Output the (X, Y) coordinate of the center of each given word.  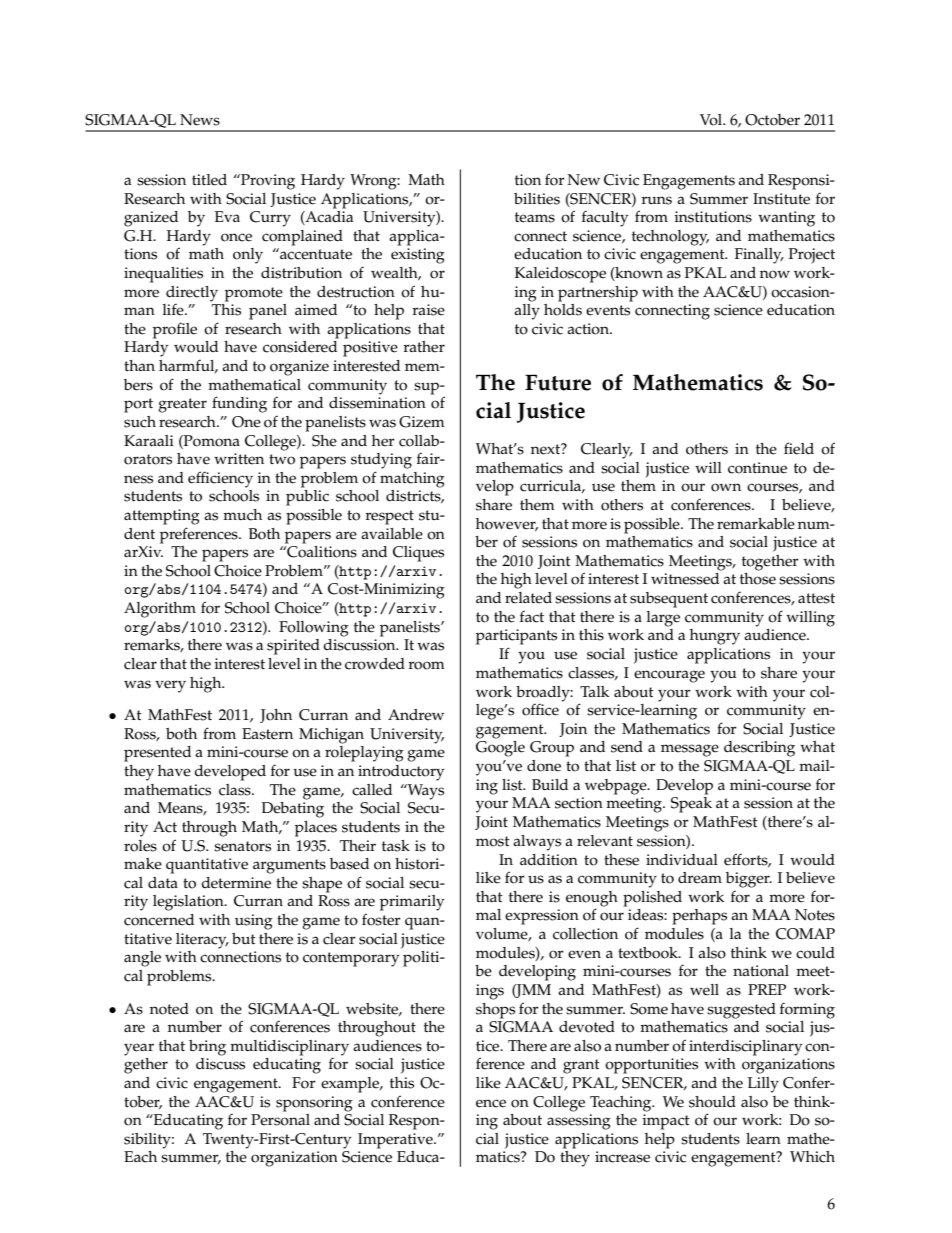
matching (412, 480)
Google (500, 749)
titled (209, 180)
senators (242, 846)
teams (535, 217)
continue (757, 468)
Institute (781, 199)
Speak (691, 805)
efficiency (220, 479)
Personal (280, 1118)
